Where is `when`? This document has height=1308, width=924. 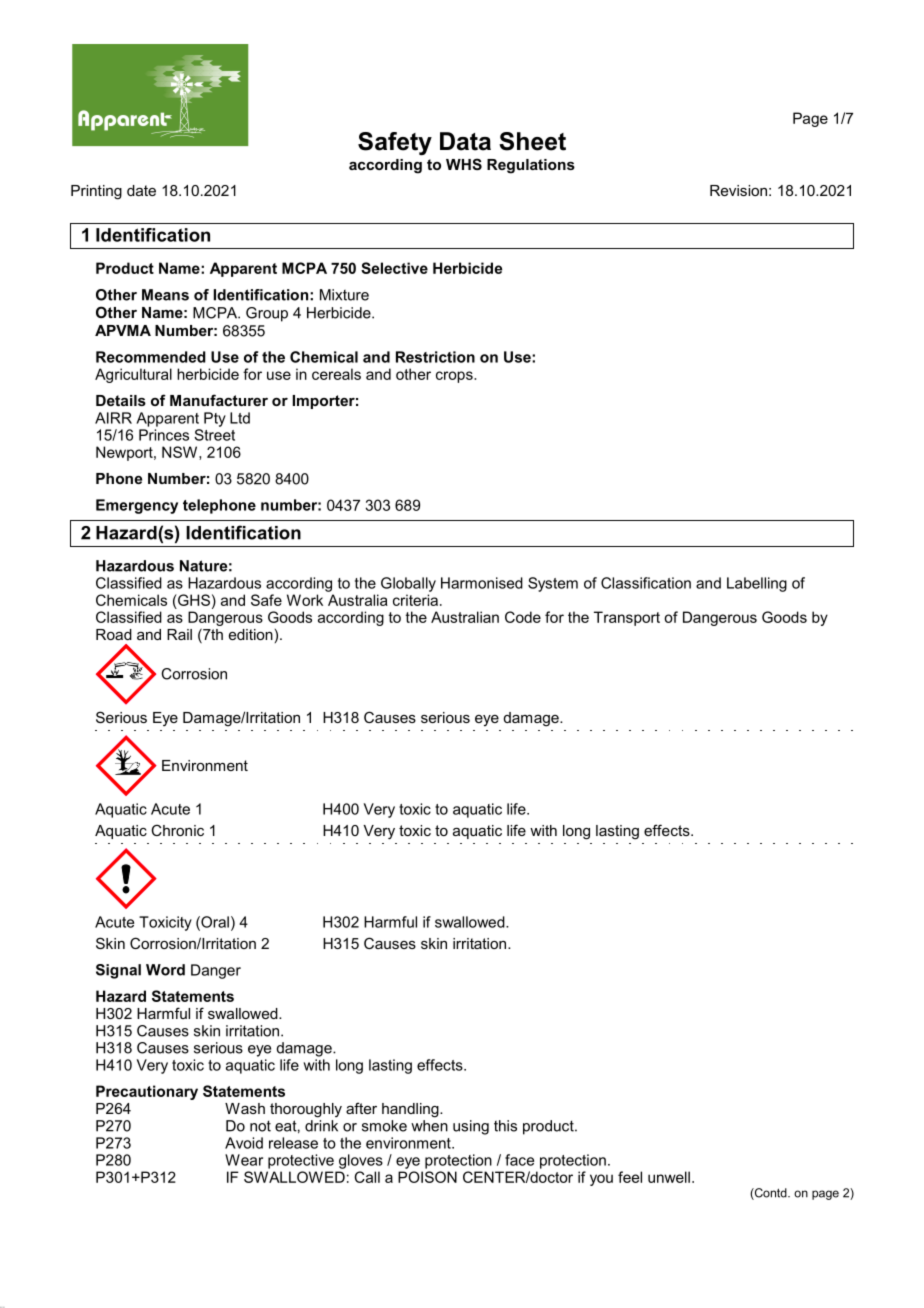 when is located at coordinates (429, 1126).
